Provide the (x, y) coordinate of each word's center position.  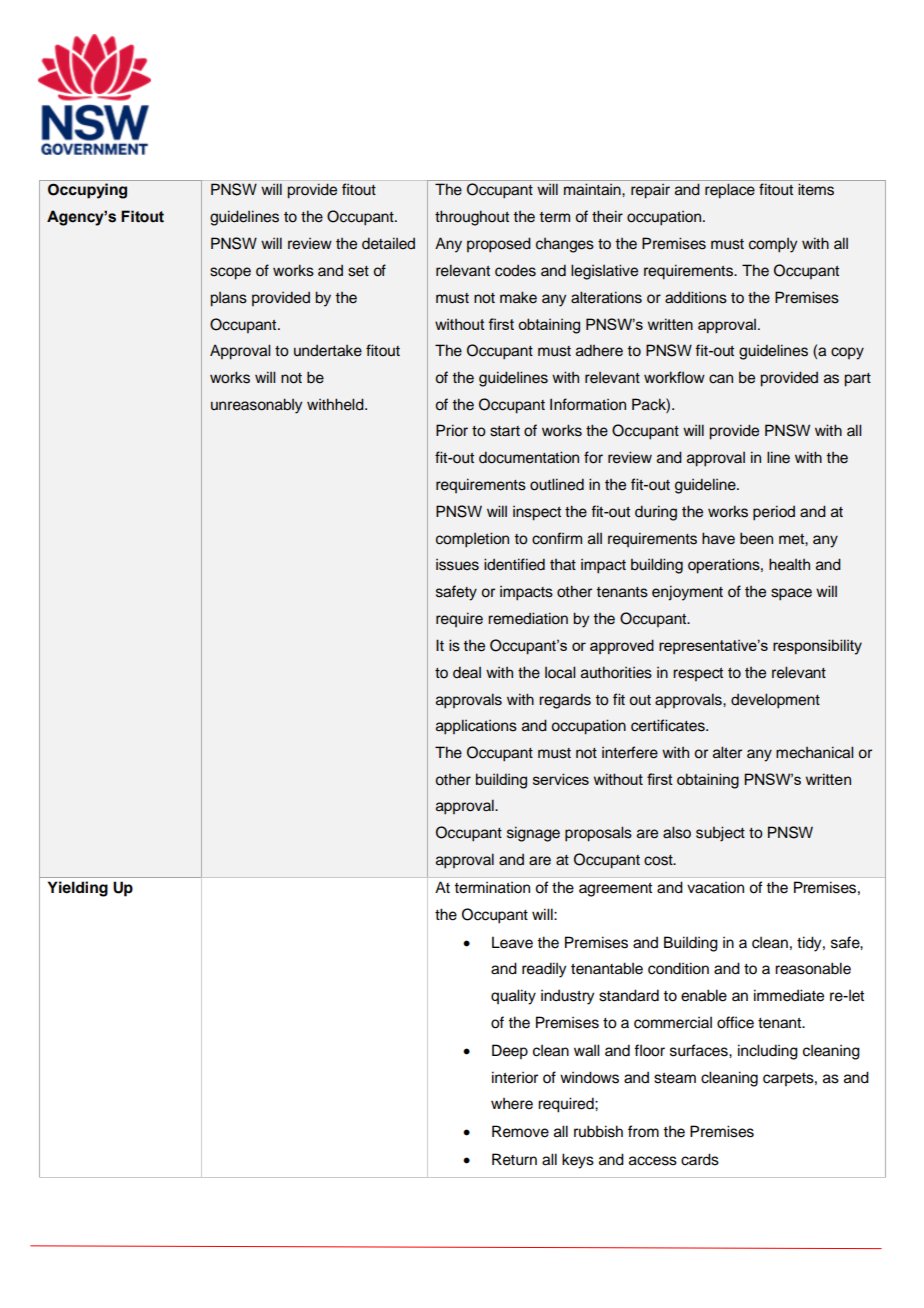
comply (773, 245)
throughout (472, 218)
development (775, 701)
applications (476, 727)
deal (467, 672)
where (512, 1104)
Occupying (87, 191)
